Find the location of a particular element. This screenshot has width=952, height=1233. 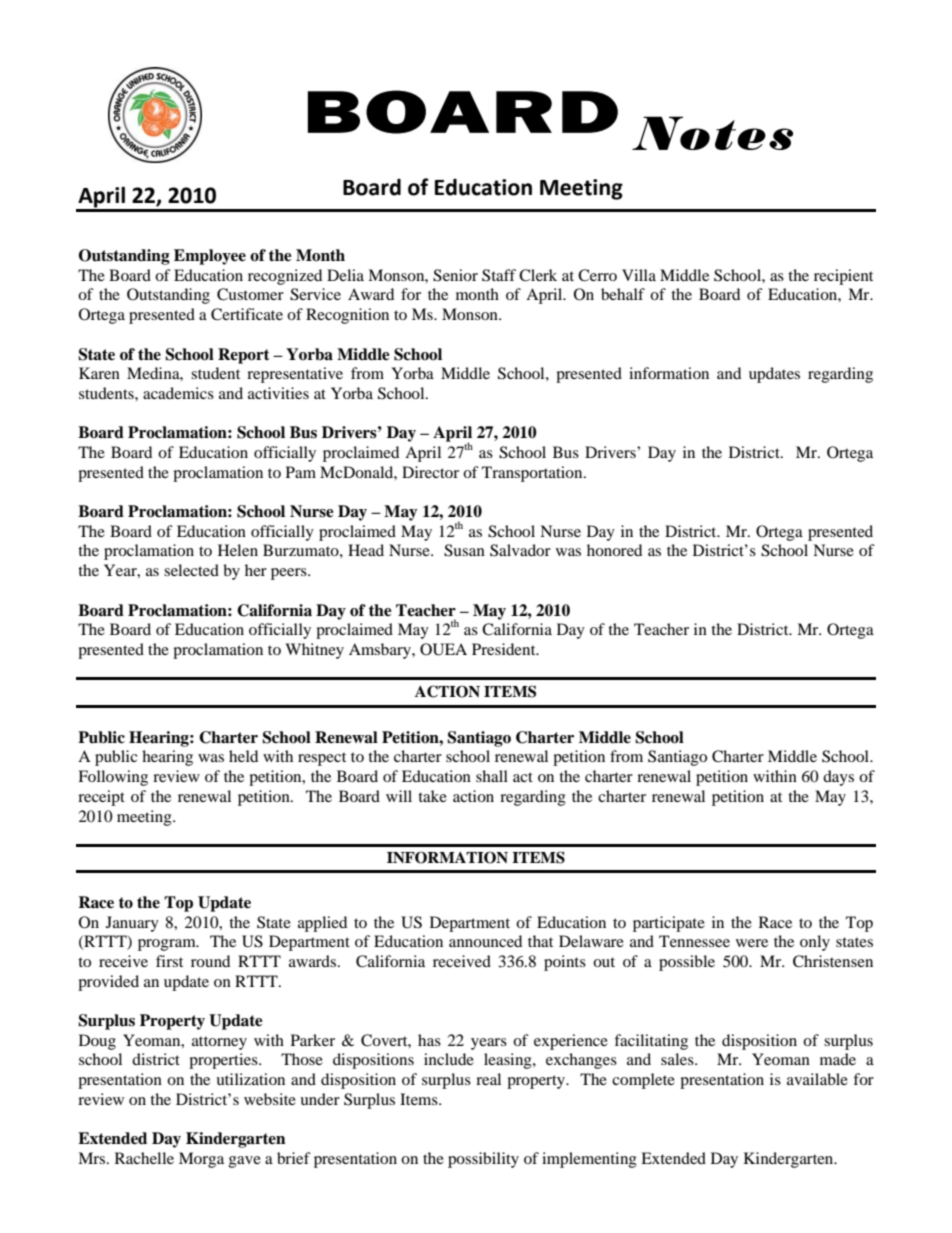

Notes is located at coordinates (712, 133).
